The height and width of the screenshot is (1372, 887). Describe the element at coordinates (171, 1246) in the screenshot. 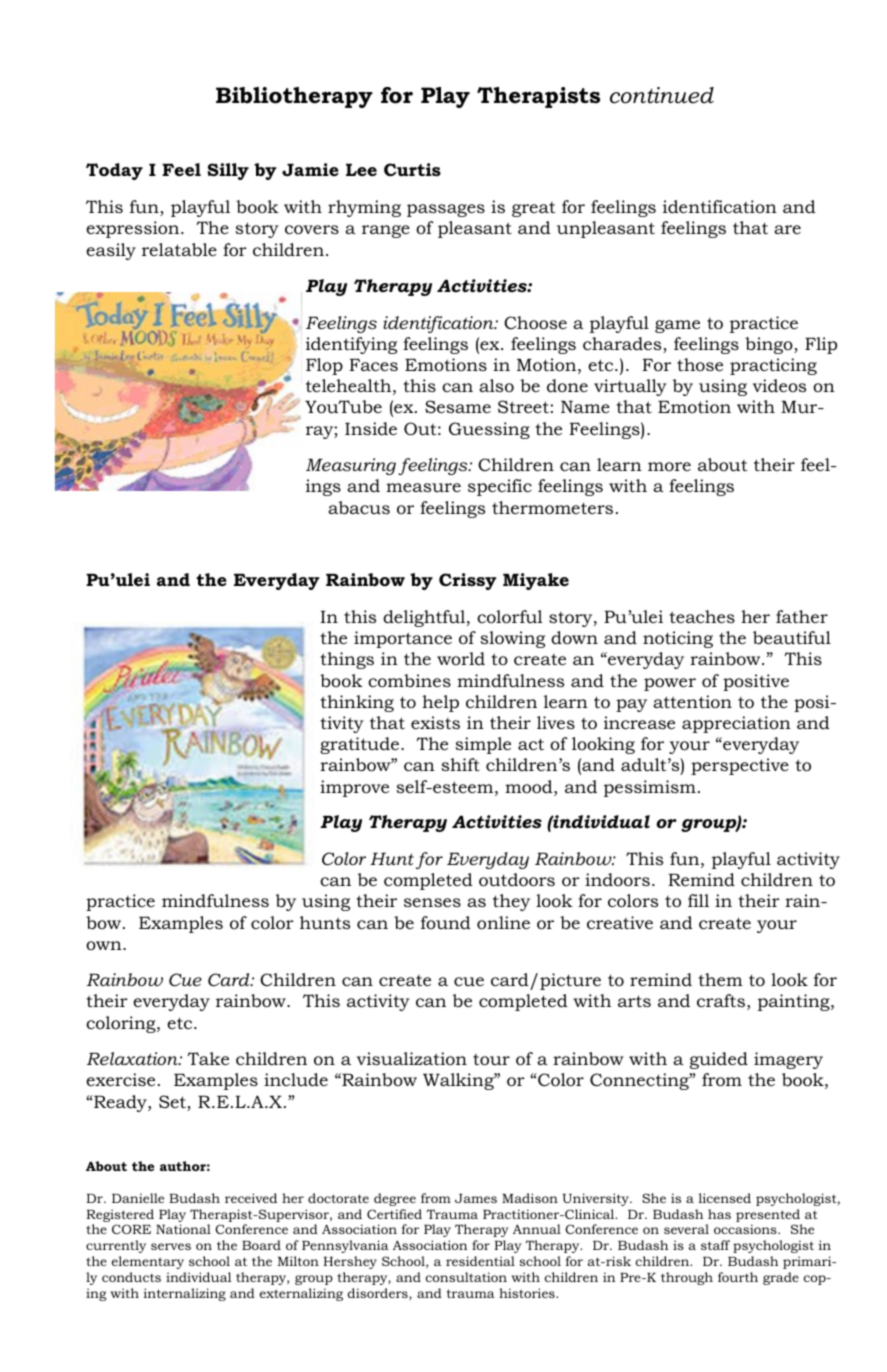

I see `serves` at that location.
